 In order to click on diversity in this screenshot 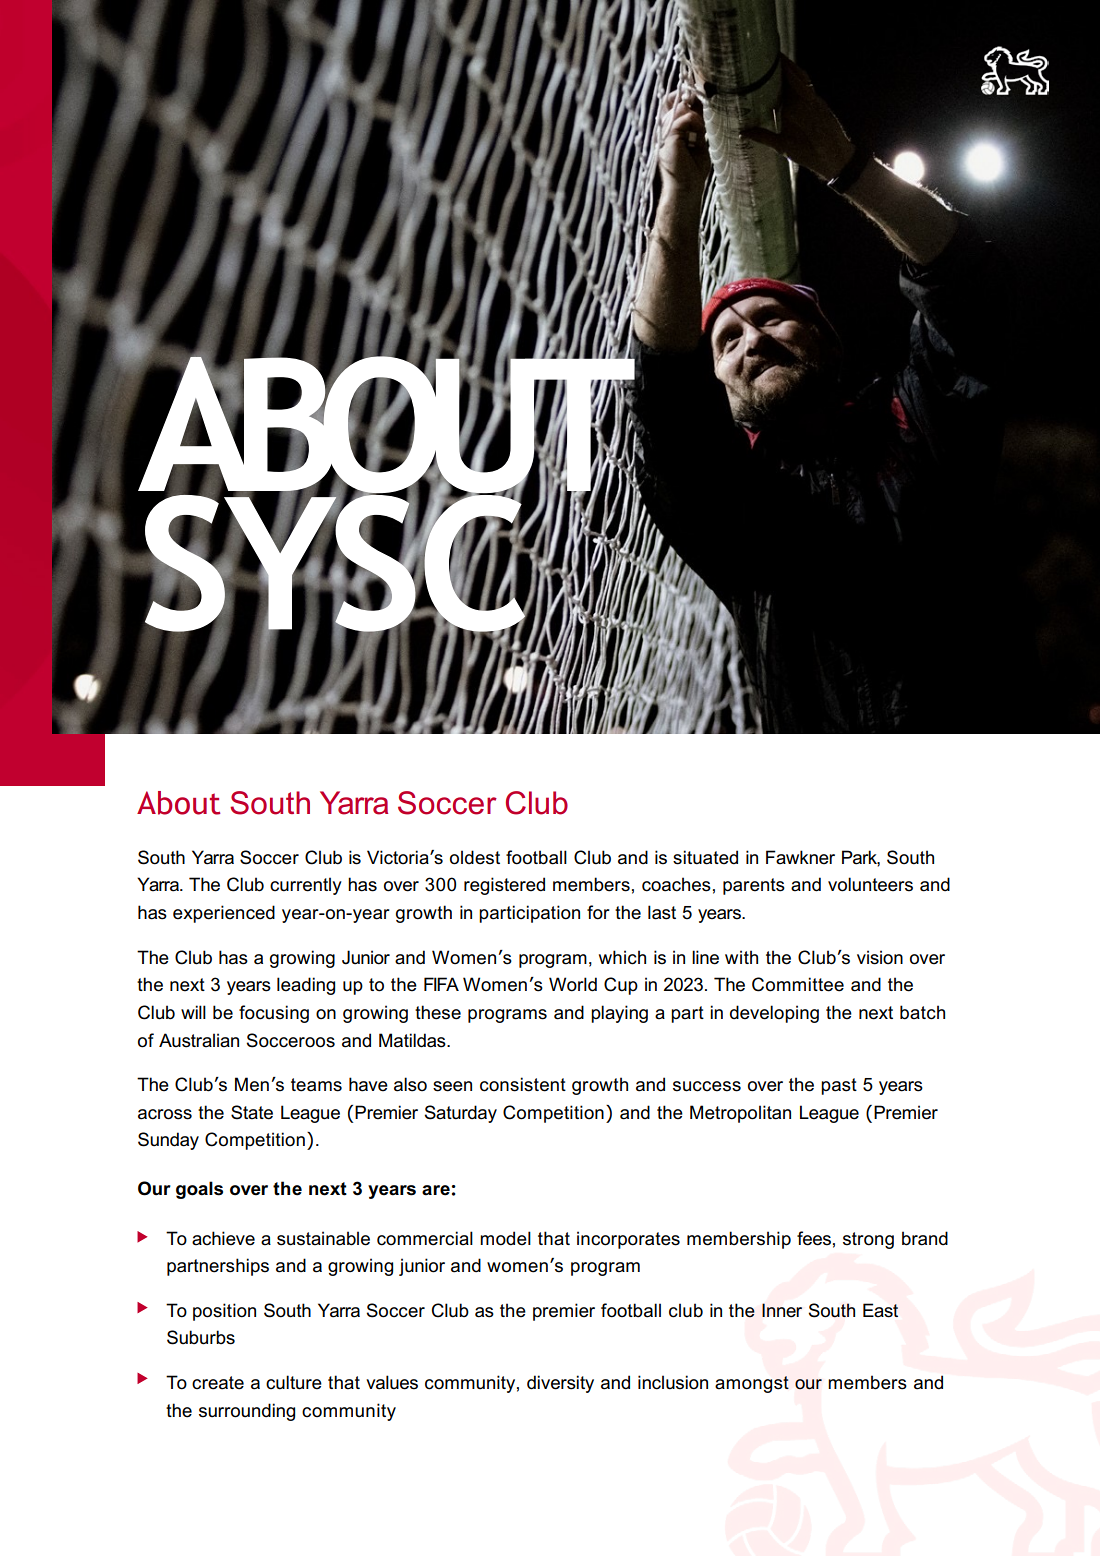, I will do `click(560, 1384)`.
